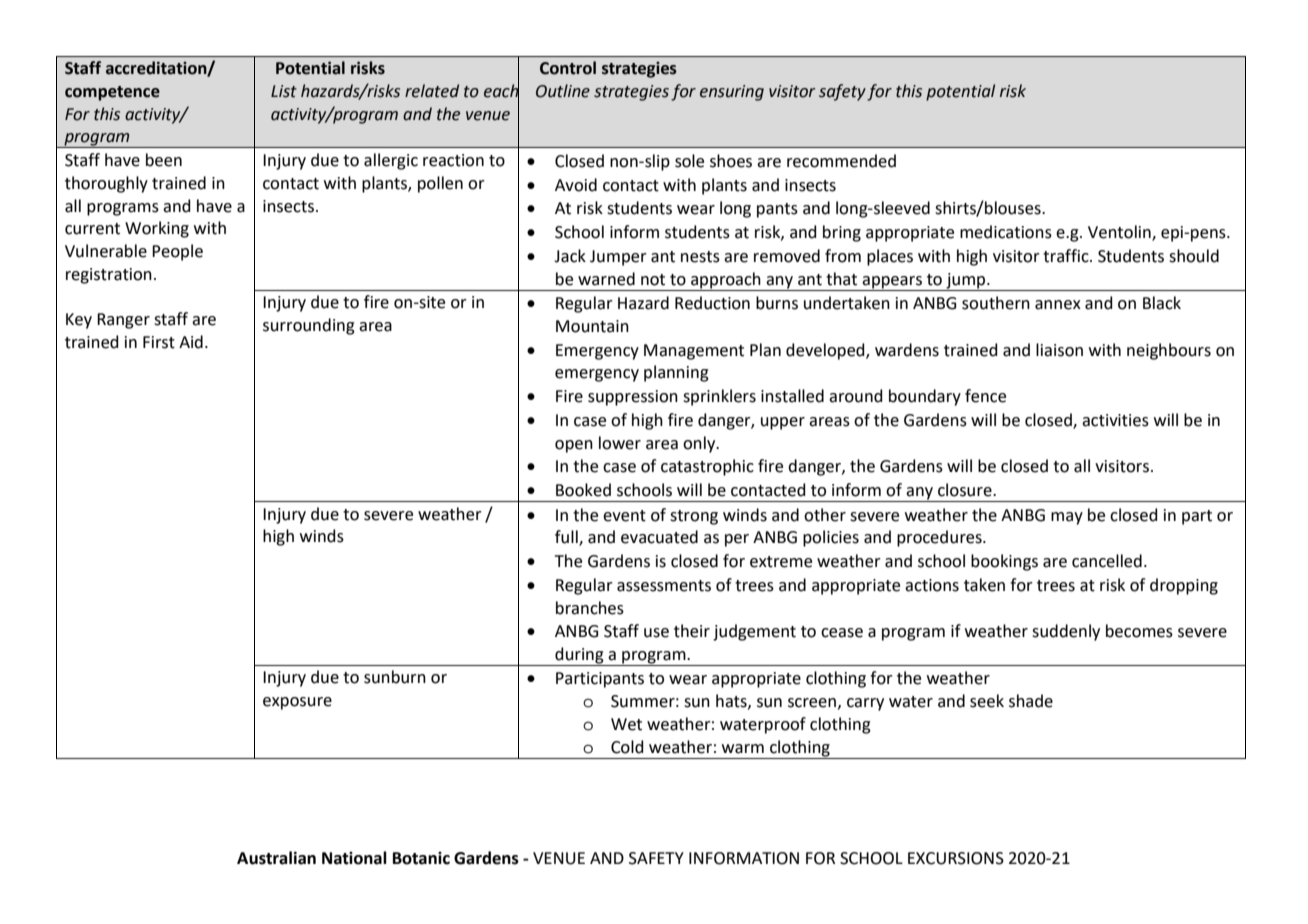  Describe the element at coordinates (841, 161) in the screenshot. I see `recommended` at that location.
